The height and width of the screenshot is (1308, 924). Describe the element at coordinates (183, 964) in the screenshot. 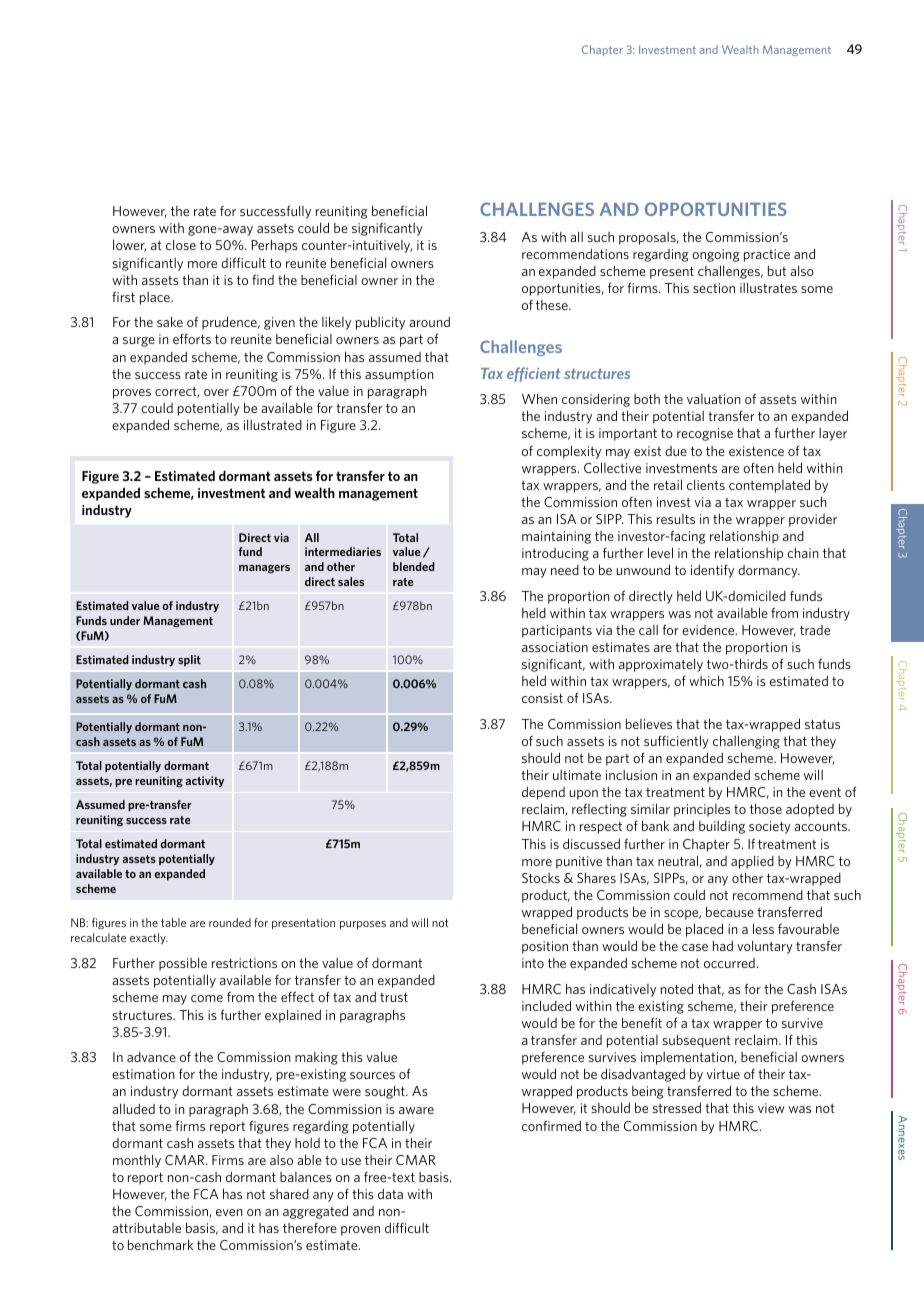

I see `possible` at that location.
